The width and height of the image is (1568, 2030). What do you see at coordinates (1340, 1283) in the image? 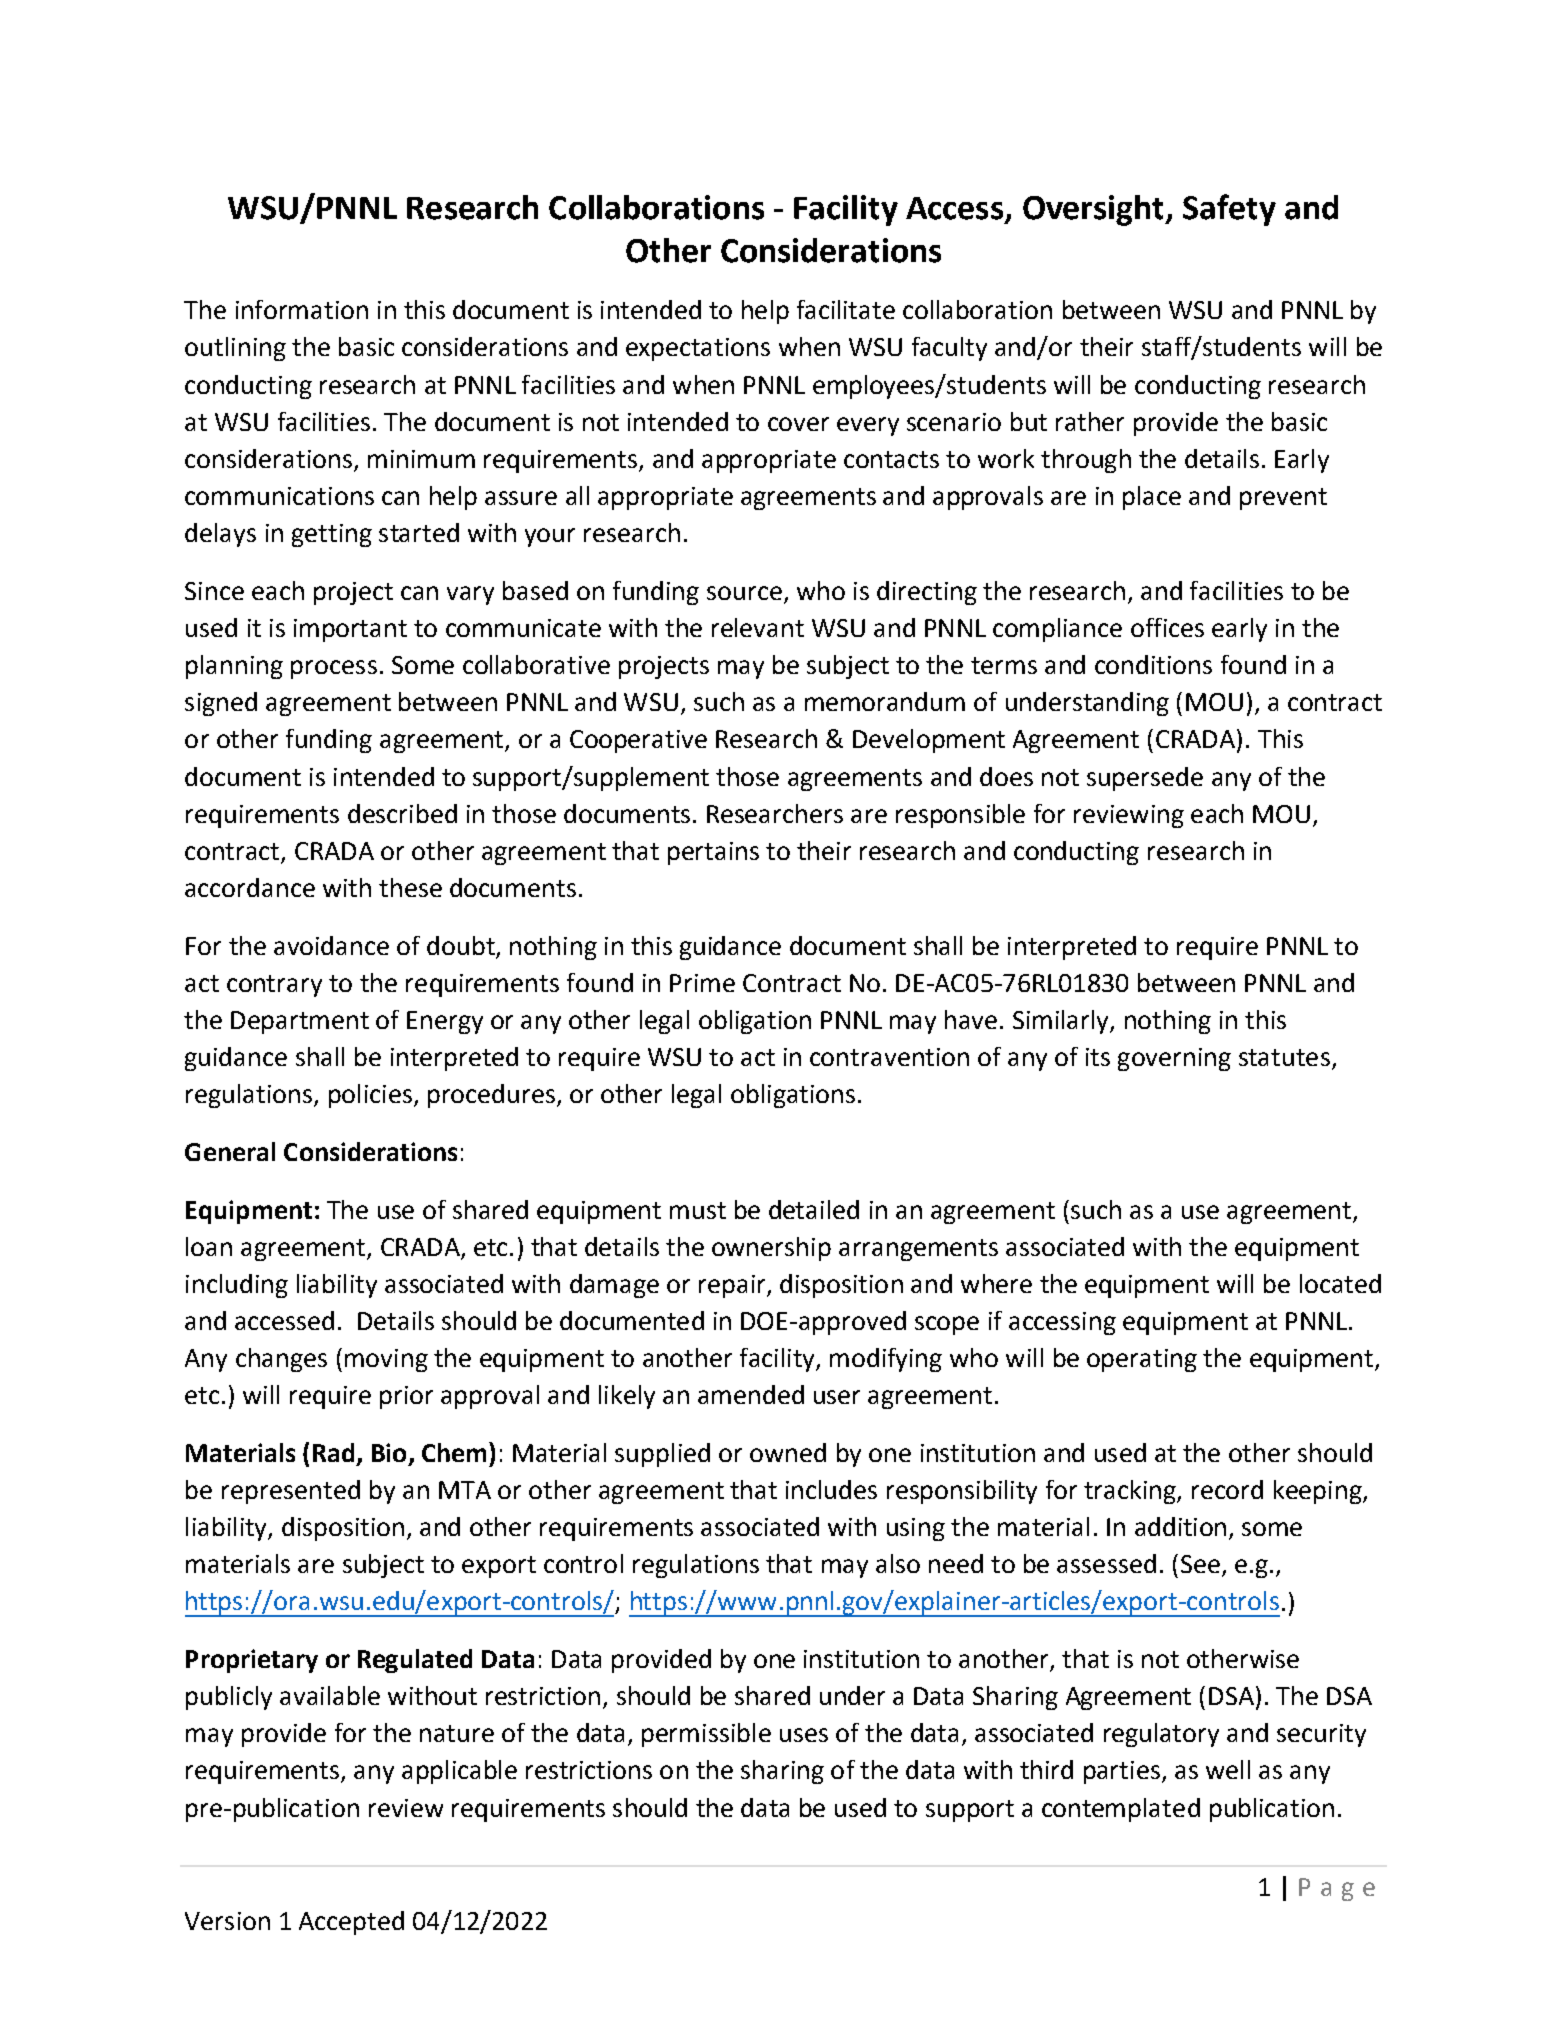
I see `located` at bounding box center [1340, 1283].
